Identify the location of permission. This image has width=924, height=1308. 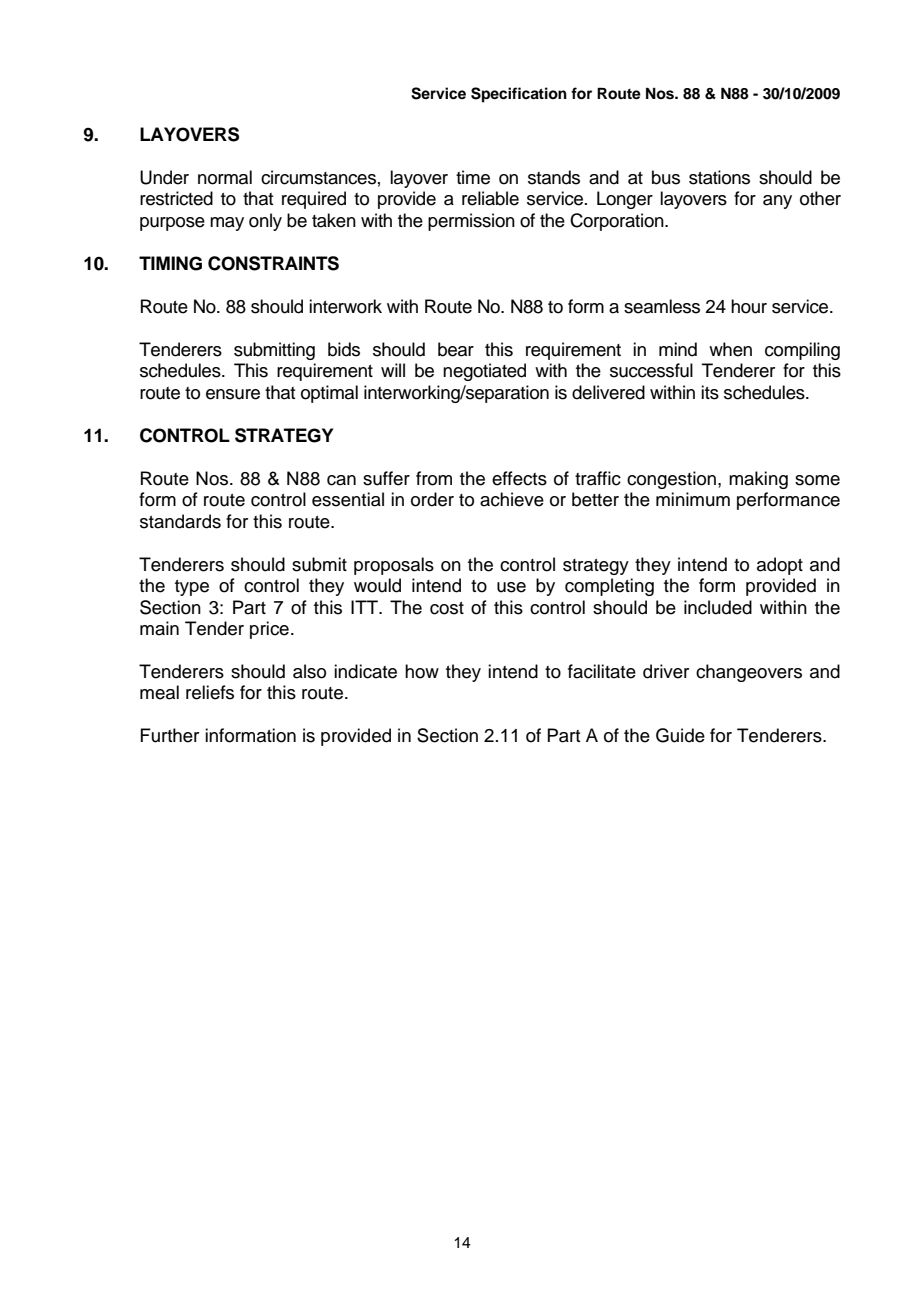
(471, 222).
